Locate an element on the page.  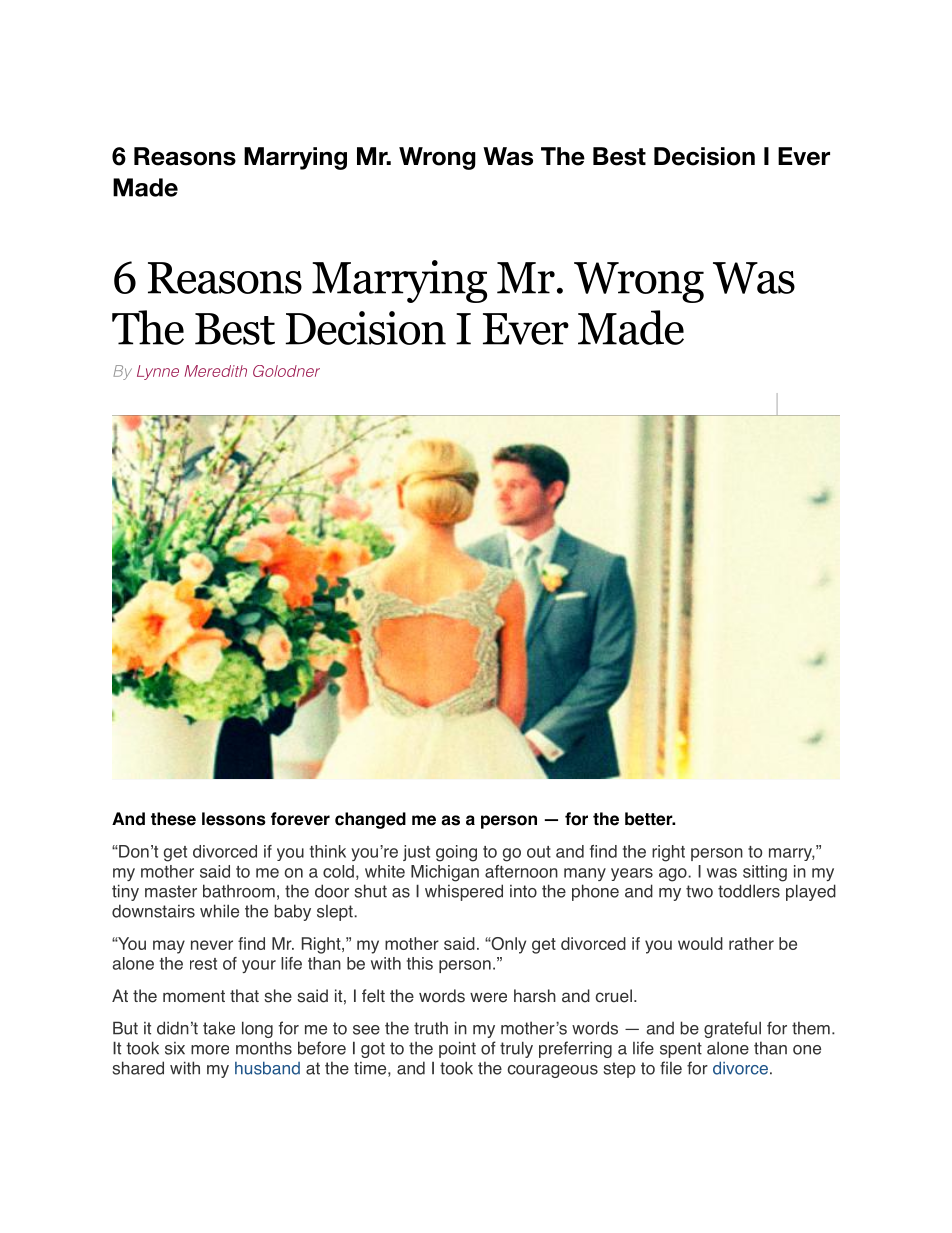
sitting is located at coordinates (765, 873).
